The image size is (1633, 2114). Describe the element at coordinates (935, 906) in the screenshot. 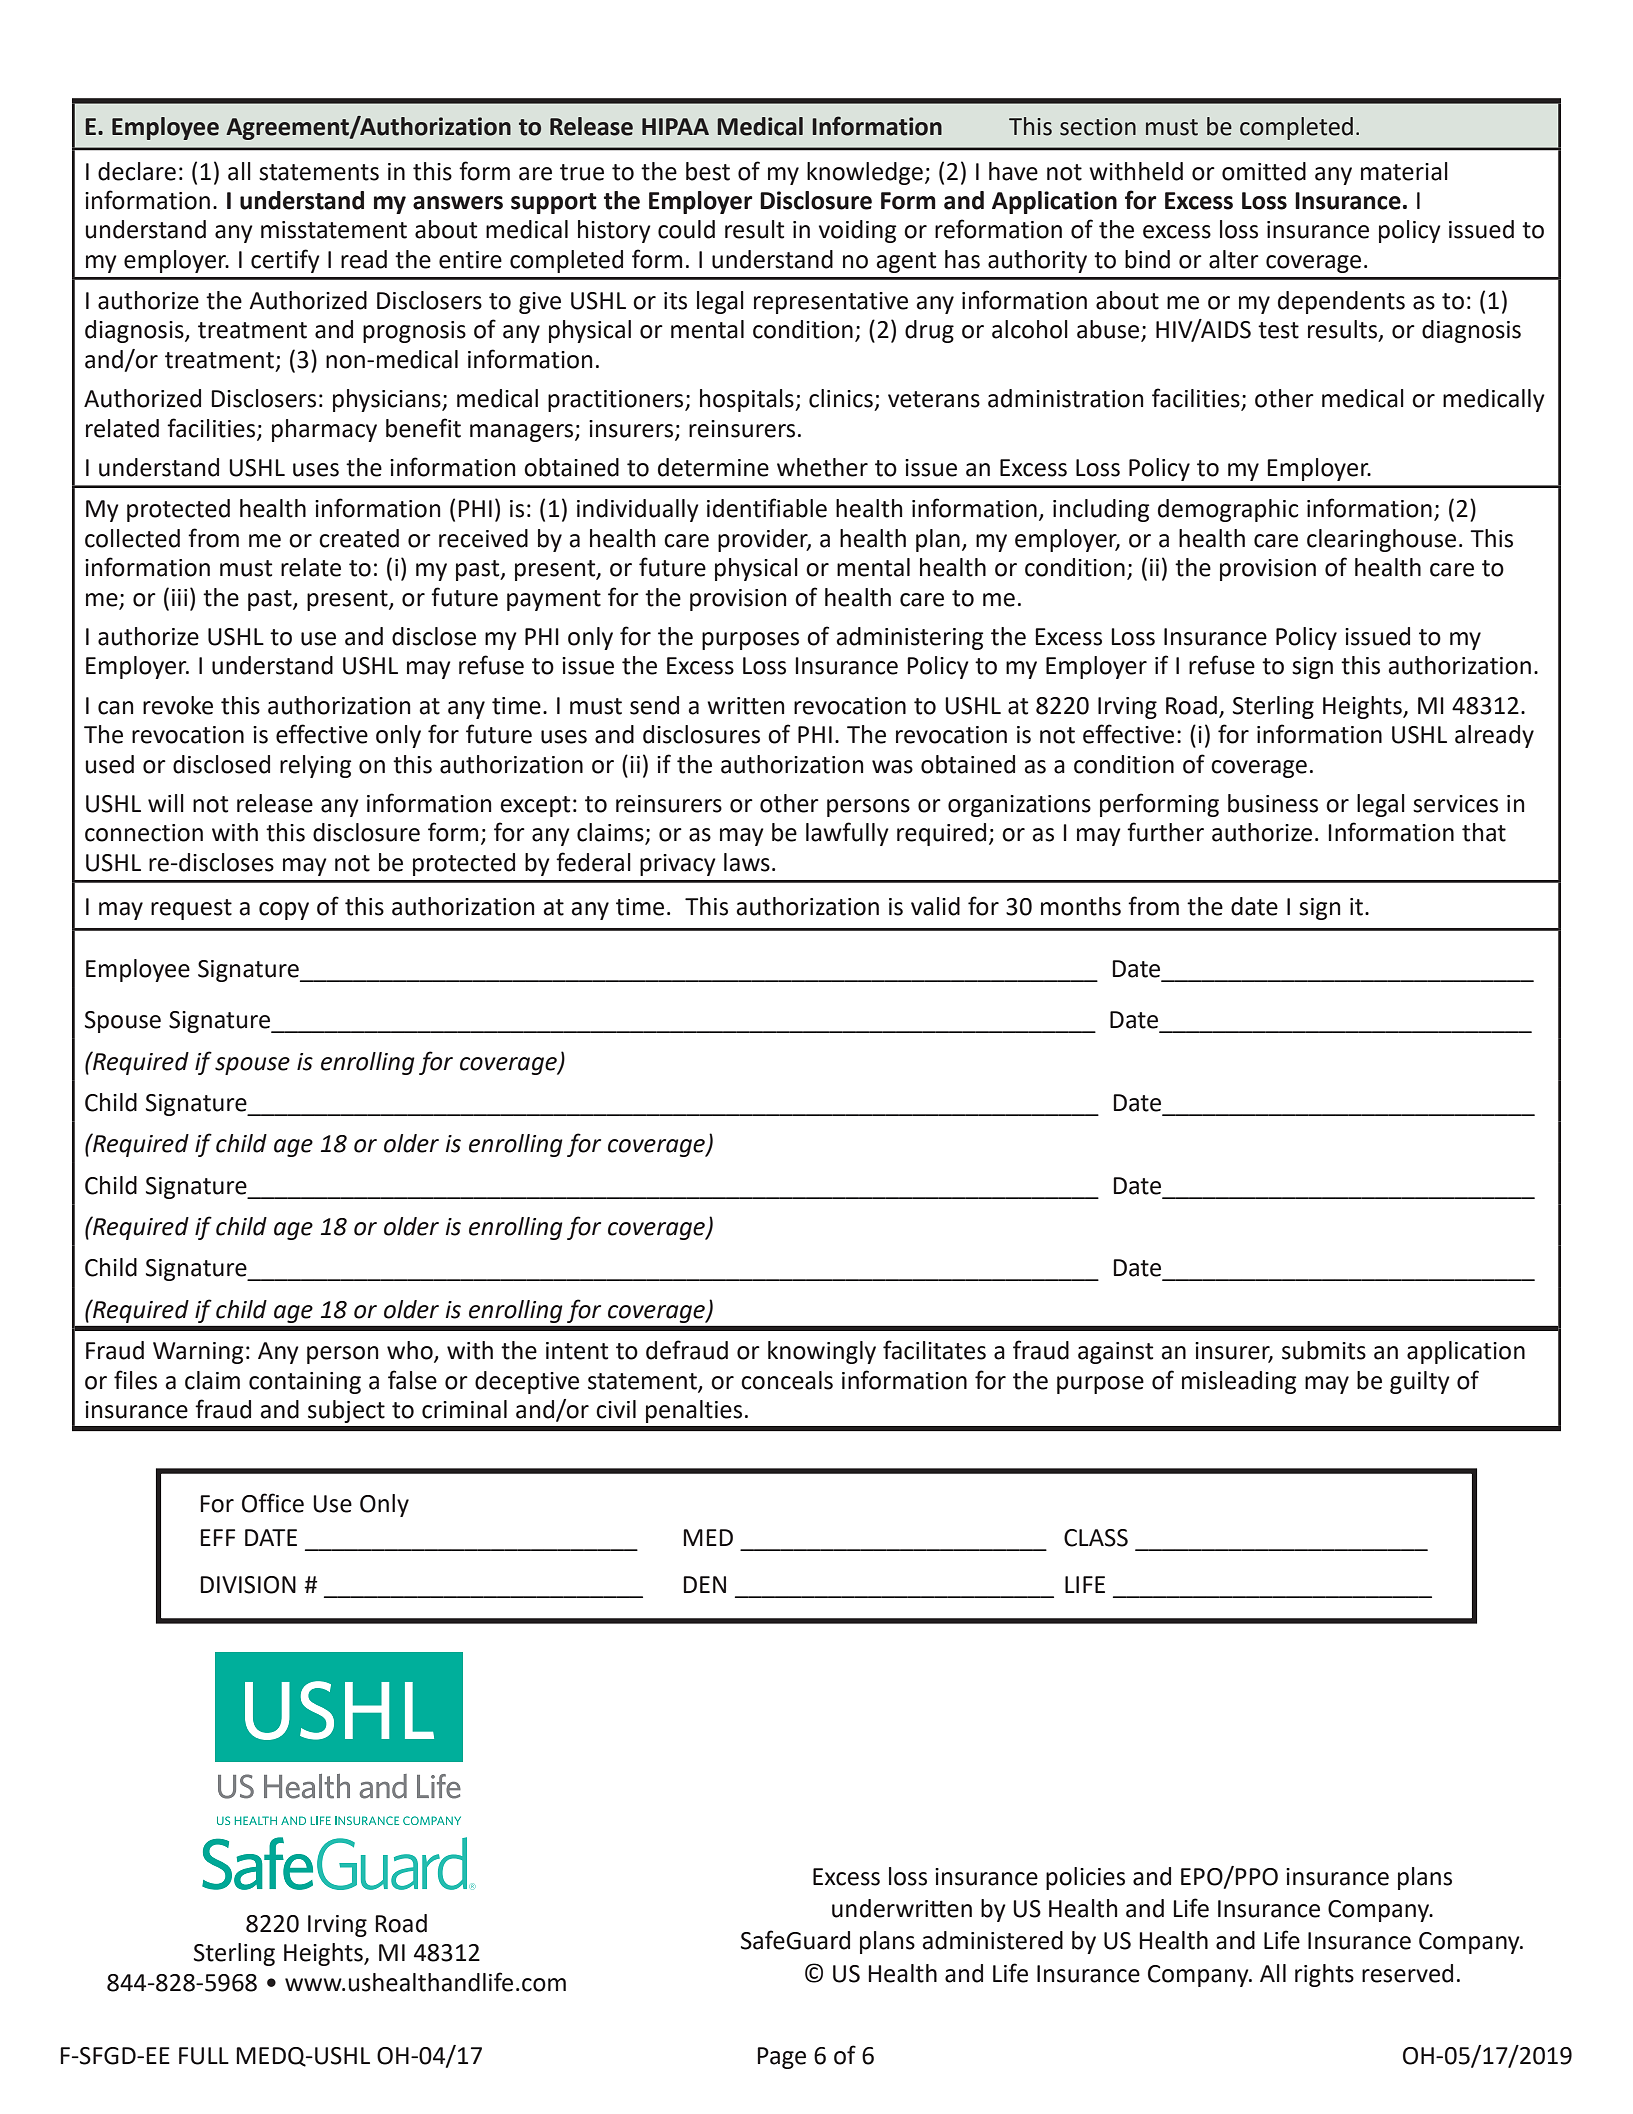

I see `valid` at that location.
